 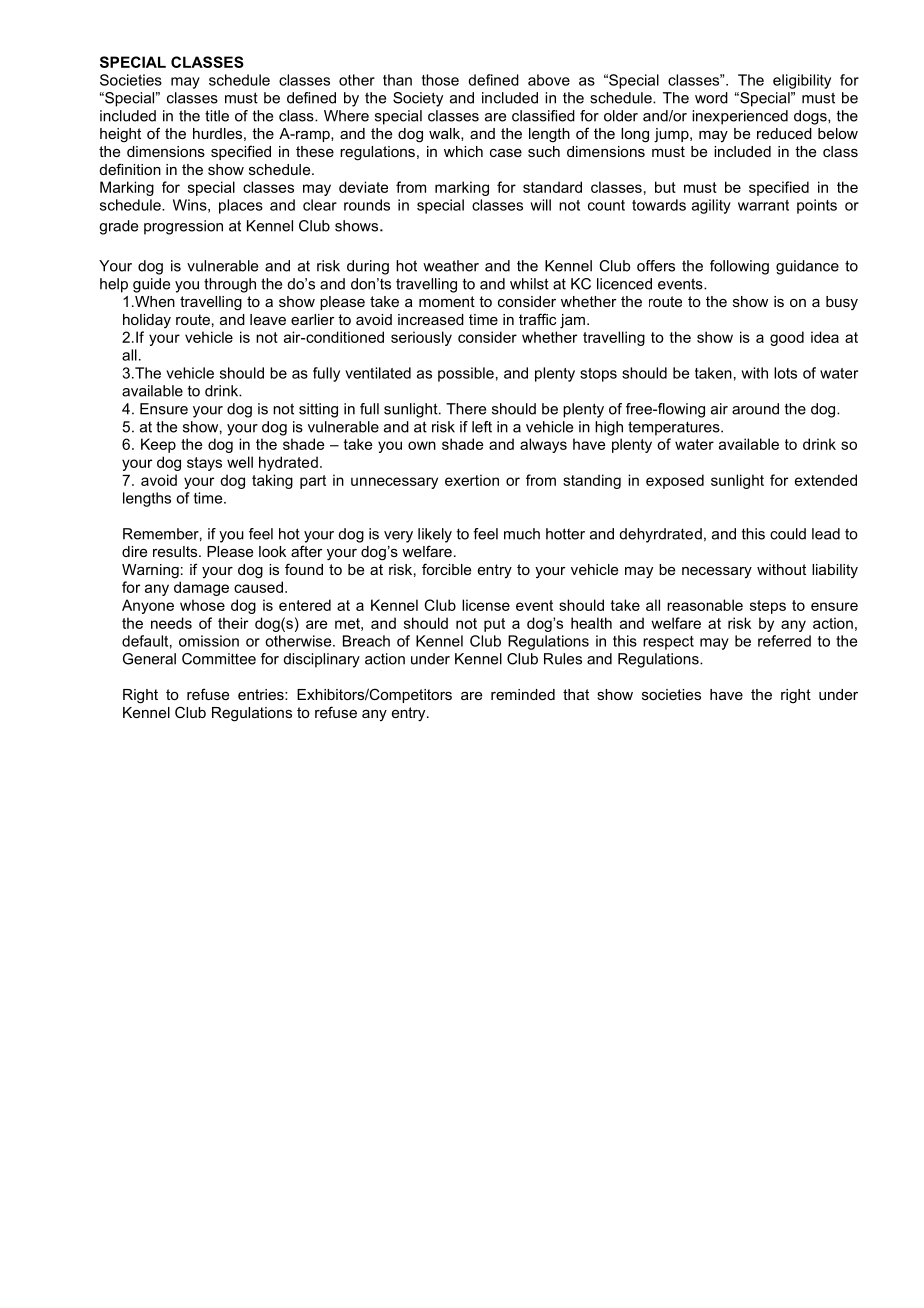 What do you see at coordinates (785, 373) in the document?
I see `lots` at bounding box center [785, 373].
